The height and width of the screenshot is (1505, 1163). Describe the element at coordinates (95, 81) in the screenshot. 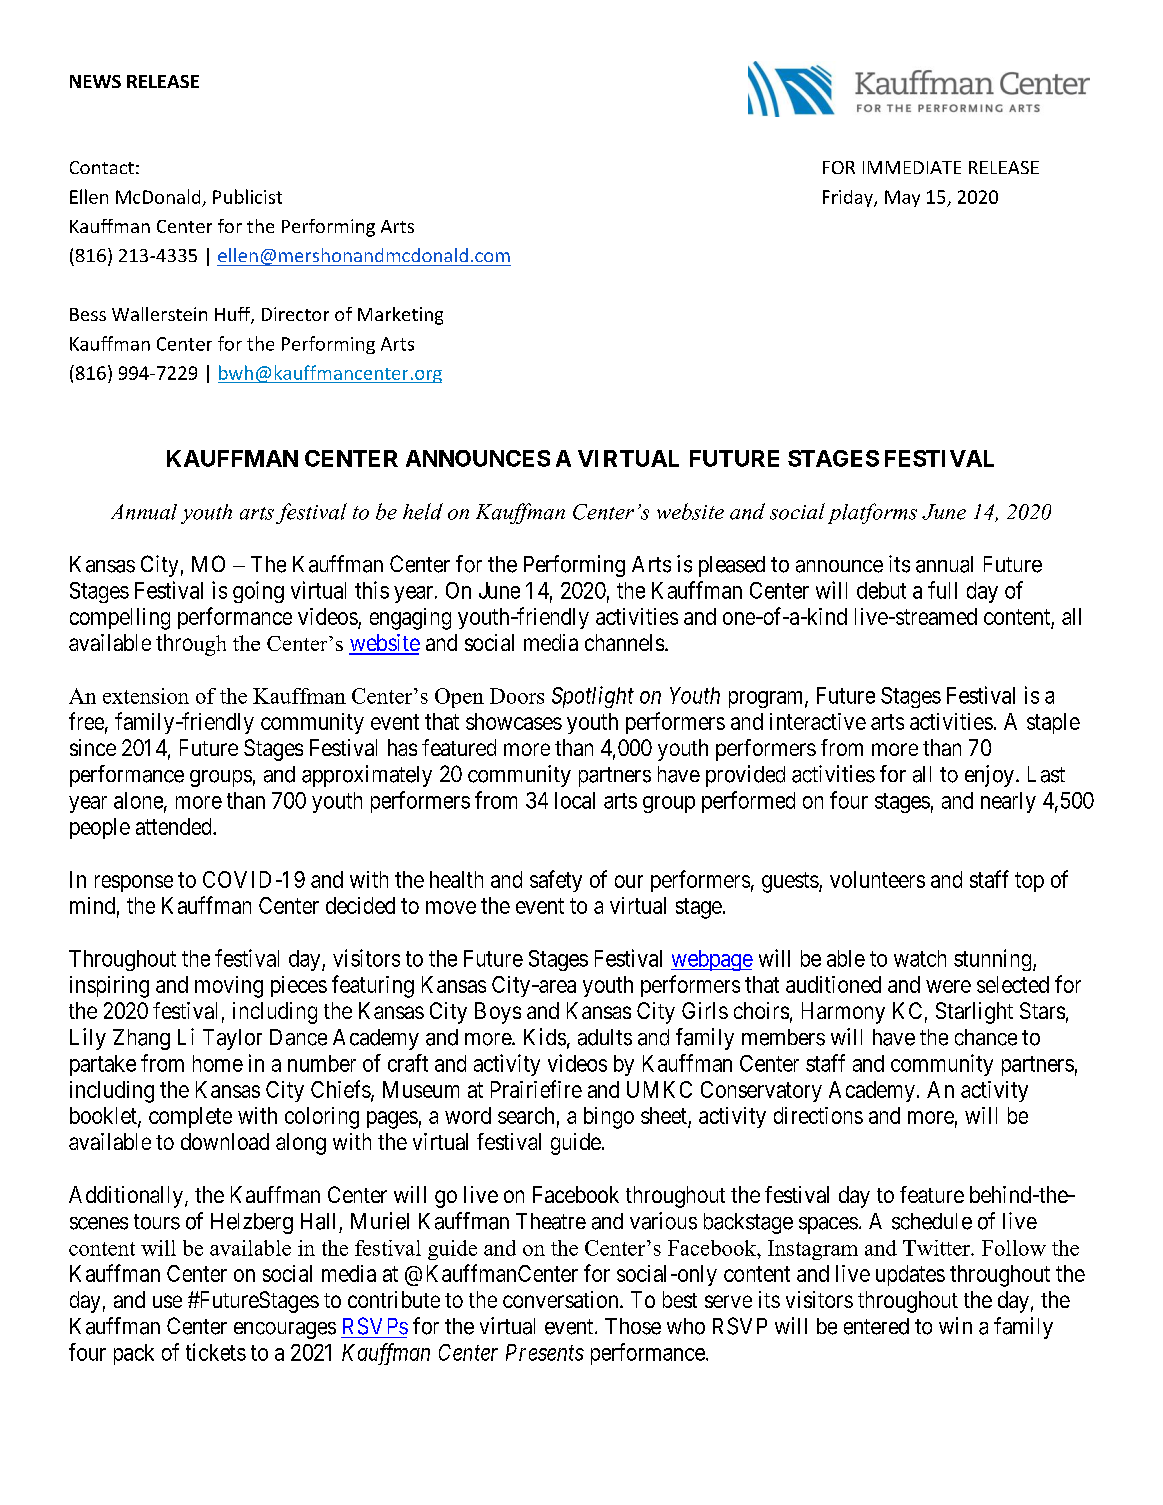

I see `NEWS` at that location.
